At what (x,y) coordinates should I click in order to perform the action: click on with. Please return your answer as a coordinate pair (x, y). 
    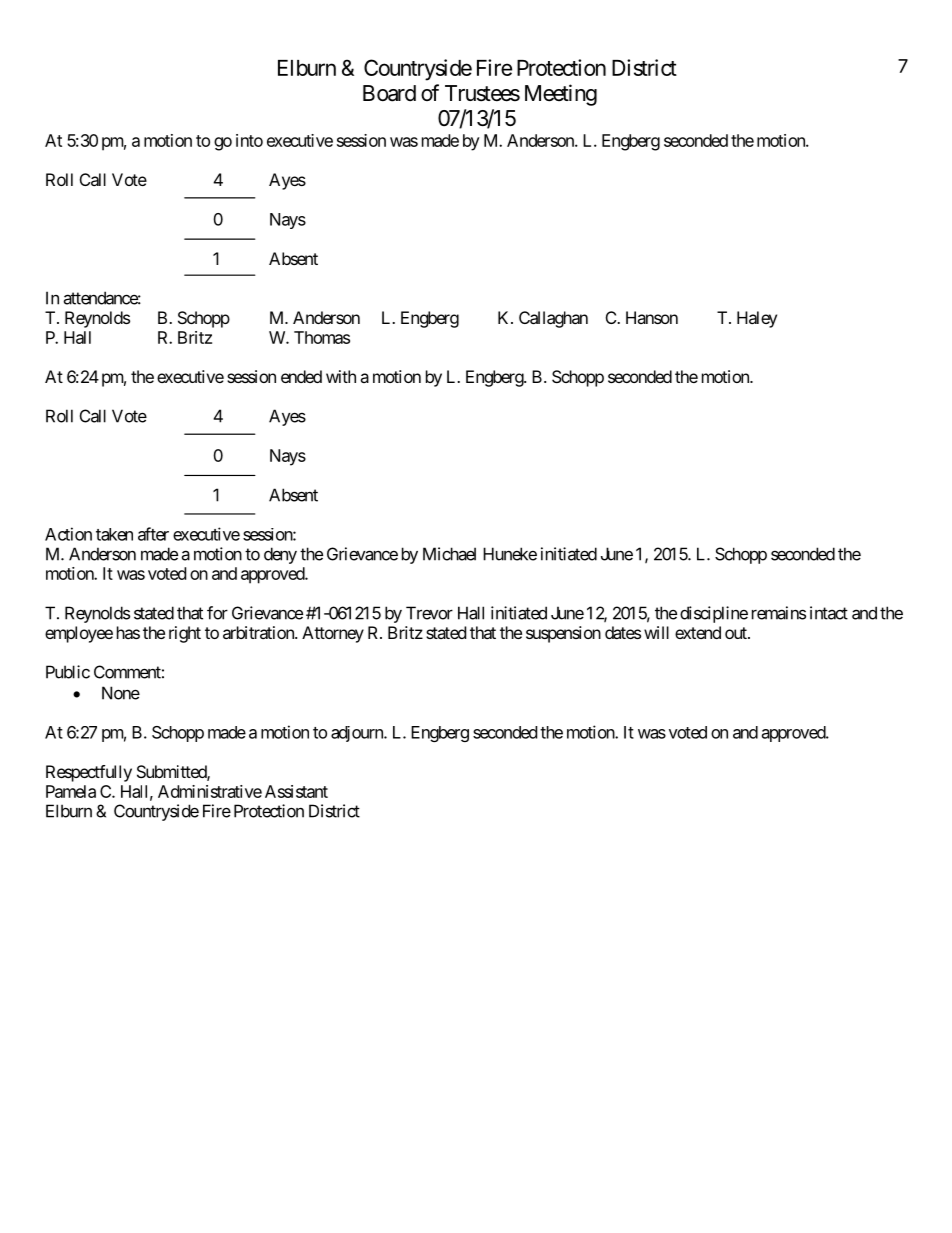
    Looking at the image, I should click on (341, 376).
